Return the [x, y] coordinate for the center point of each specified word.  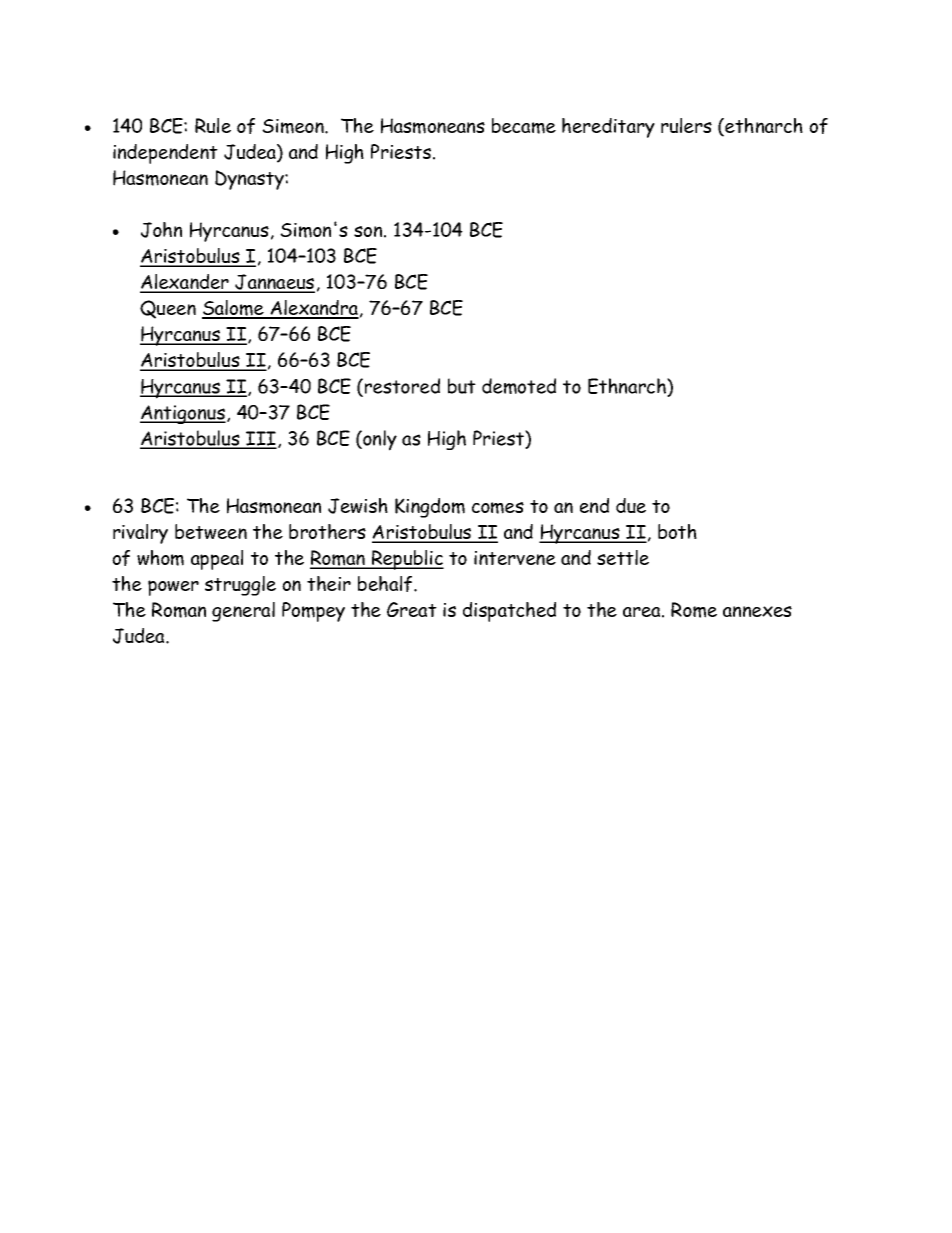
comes [498, 508]
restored [402, 386]
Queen [168, 309]
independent [165, 154]
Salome [234, 309]
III [260, 439]
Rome [694, 610]
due [631, 505]
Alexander [185, 283]
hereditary [608, 128]
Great [412, 609]
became [524, 126]
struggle [240, 586]
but [462, 386]
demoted [519, 386]
